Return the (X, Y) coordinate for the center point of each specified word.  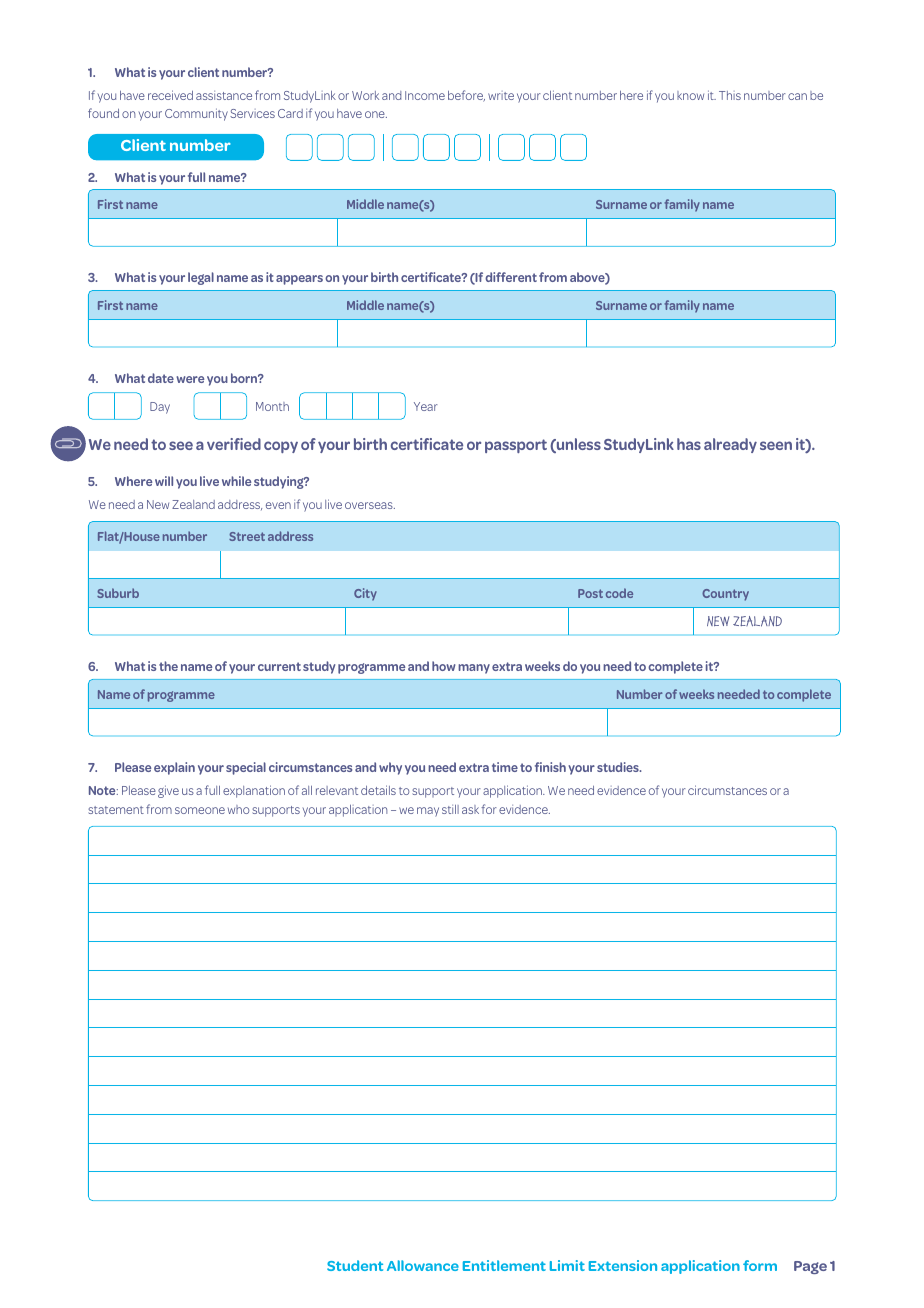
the (168, 666)
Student (355, 1265)
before (466, 96)
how (444, 666)
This (730, 95)
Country (725, 595)
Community (196, 114)
